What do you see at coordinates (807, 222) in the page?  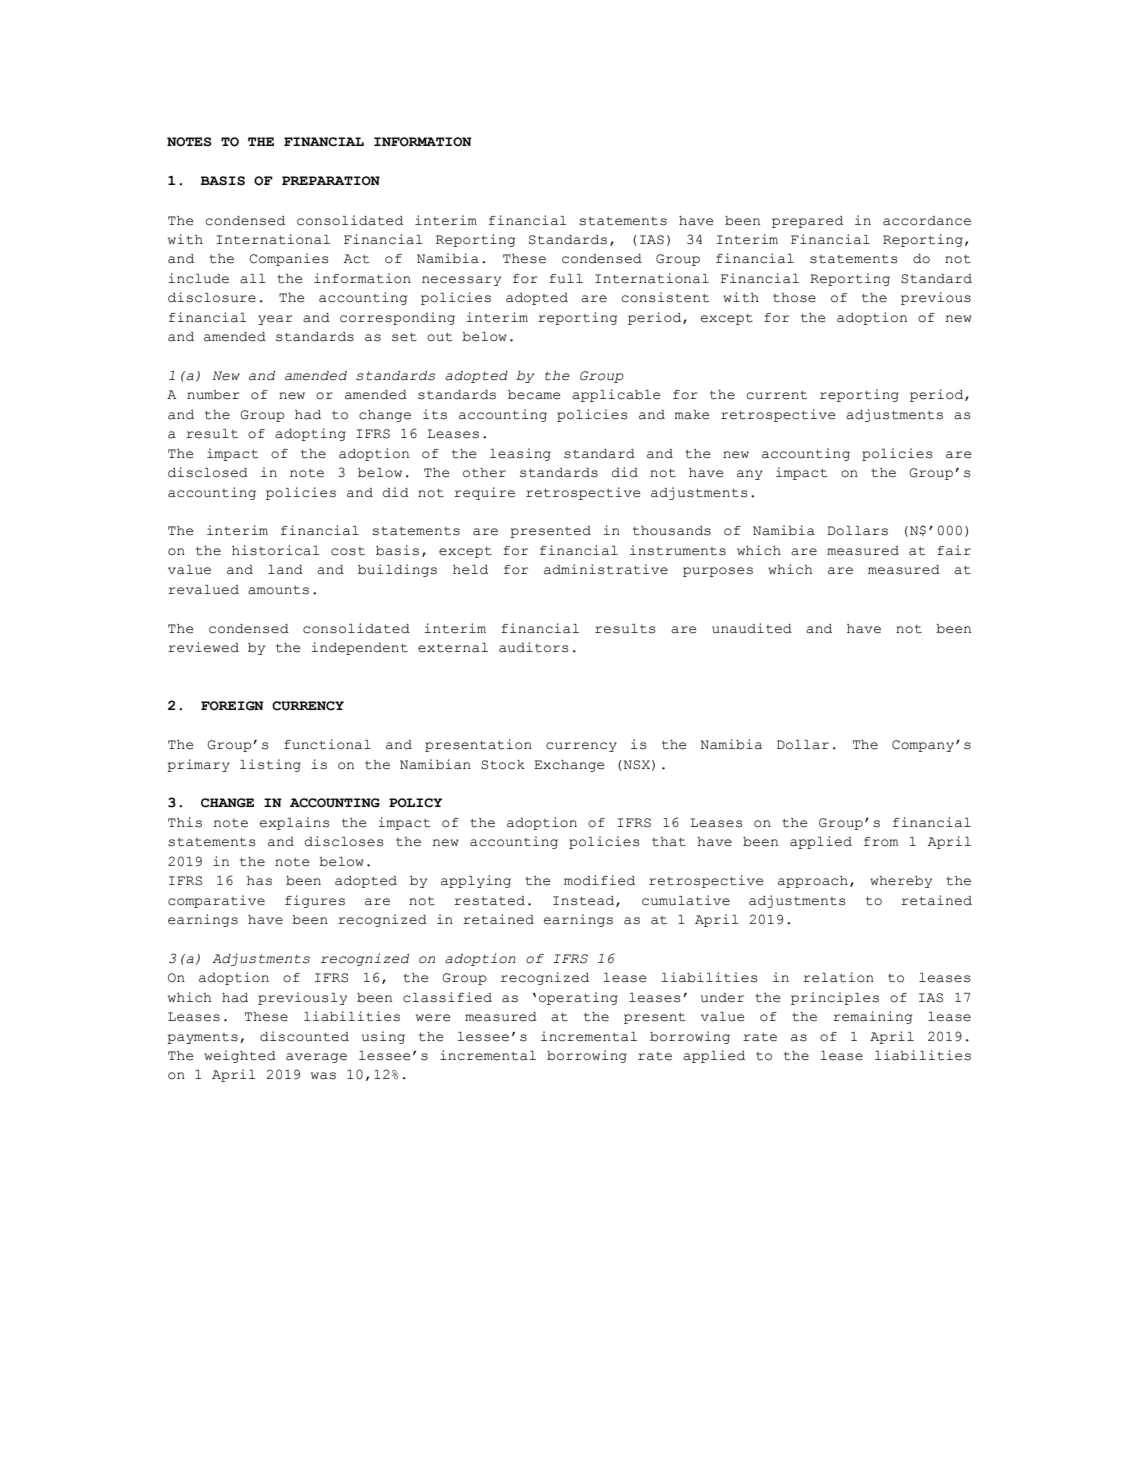 I see `prepared` at bounding box center [807, 222].
